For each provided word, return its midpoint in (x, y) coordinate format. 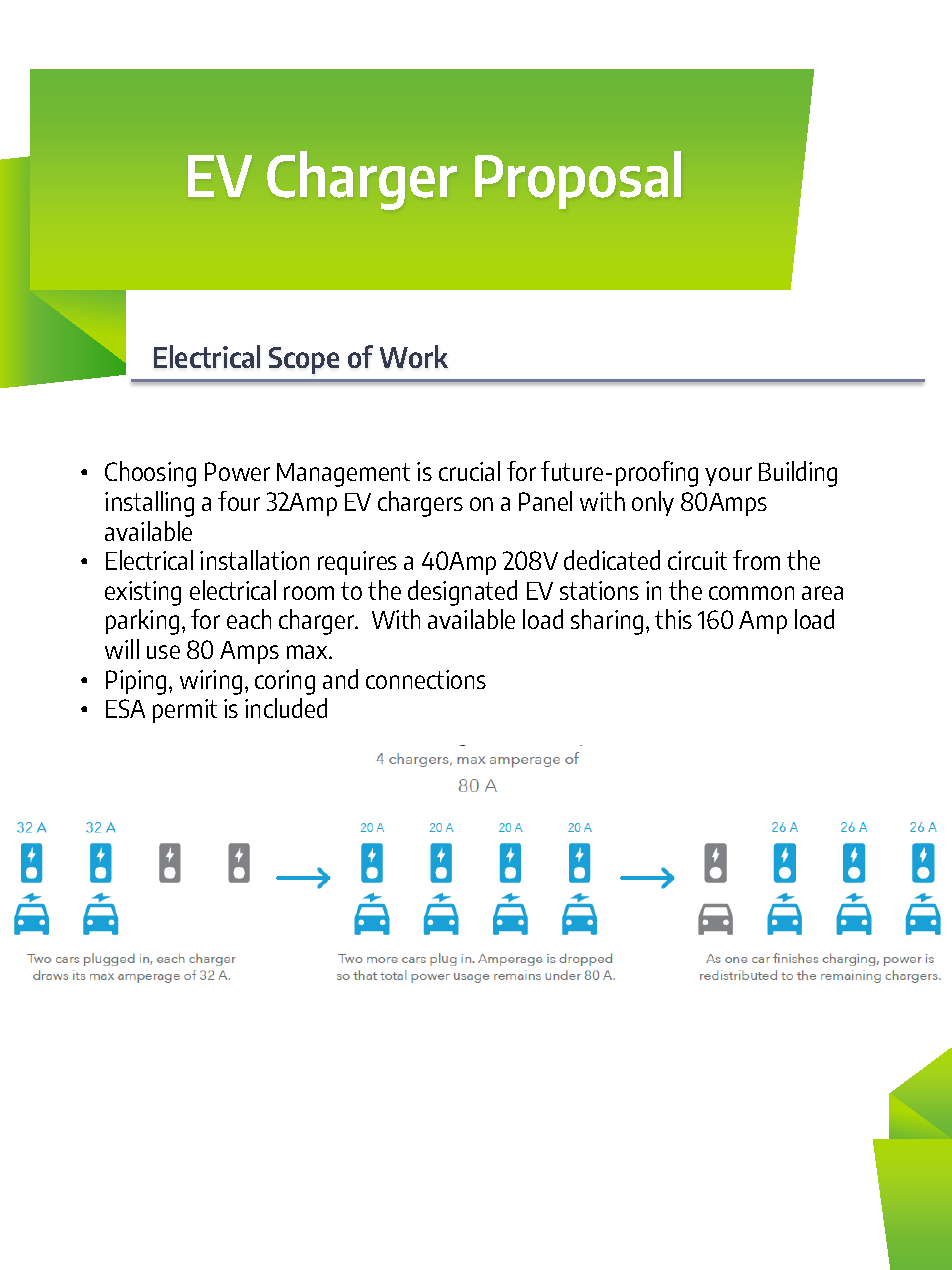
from (756, 560)
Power (237, 471)
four (239, 501)
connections (426, 679)
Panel (545, 501)
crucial (469, 471)
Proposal (578, 180)
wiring (211, 682)
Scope (304, 360)
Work (414, 356)
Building (798, 474)
